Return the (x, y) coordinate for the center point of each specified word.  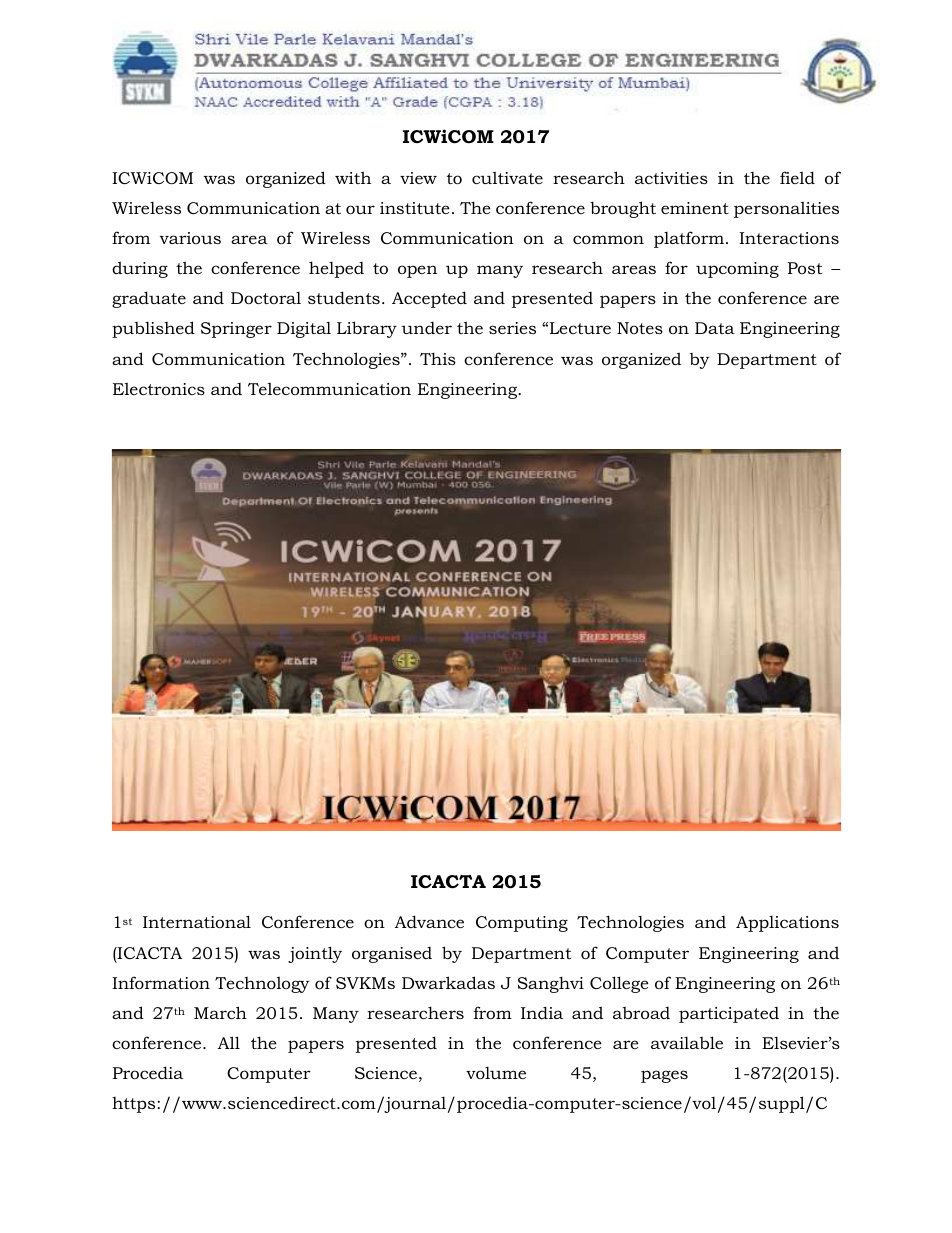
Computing (522, 924)
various (190, 238)
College (619, 984)
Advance (429, 921)
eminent (695, 208)
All (229, 1042)
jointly (315, 954)
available (687, 1042)
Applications (787, 924)
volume (496, 1073)
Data (715, 328)
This (438, 358)
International (197, 921)
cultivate (507, 177)
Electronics (159, 388)
